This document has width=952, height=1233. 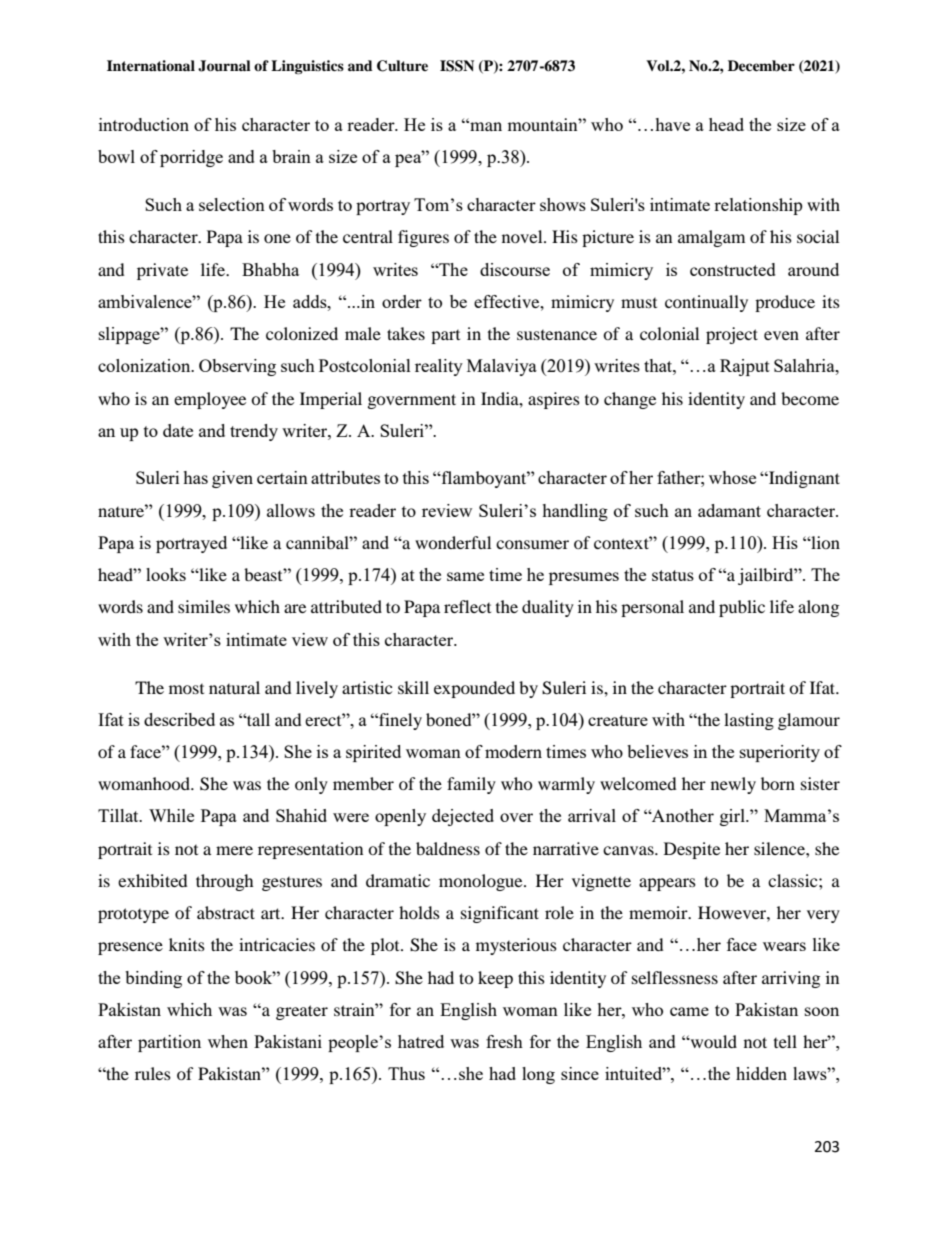 I want to click on when, so click(x=228, y=1041).
